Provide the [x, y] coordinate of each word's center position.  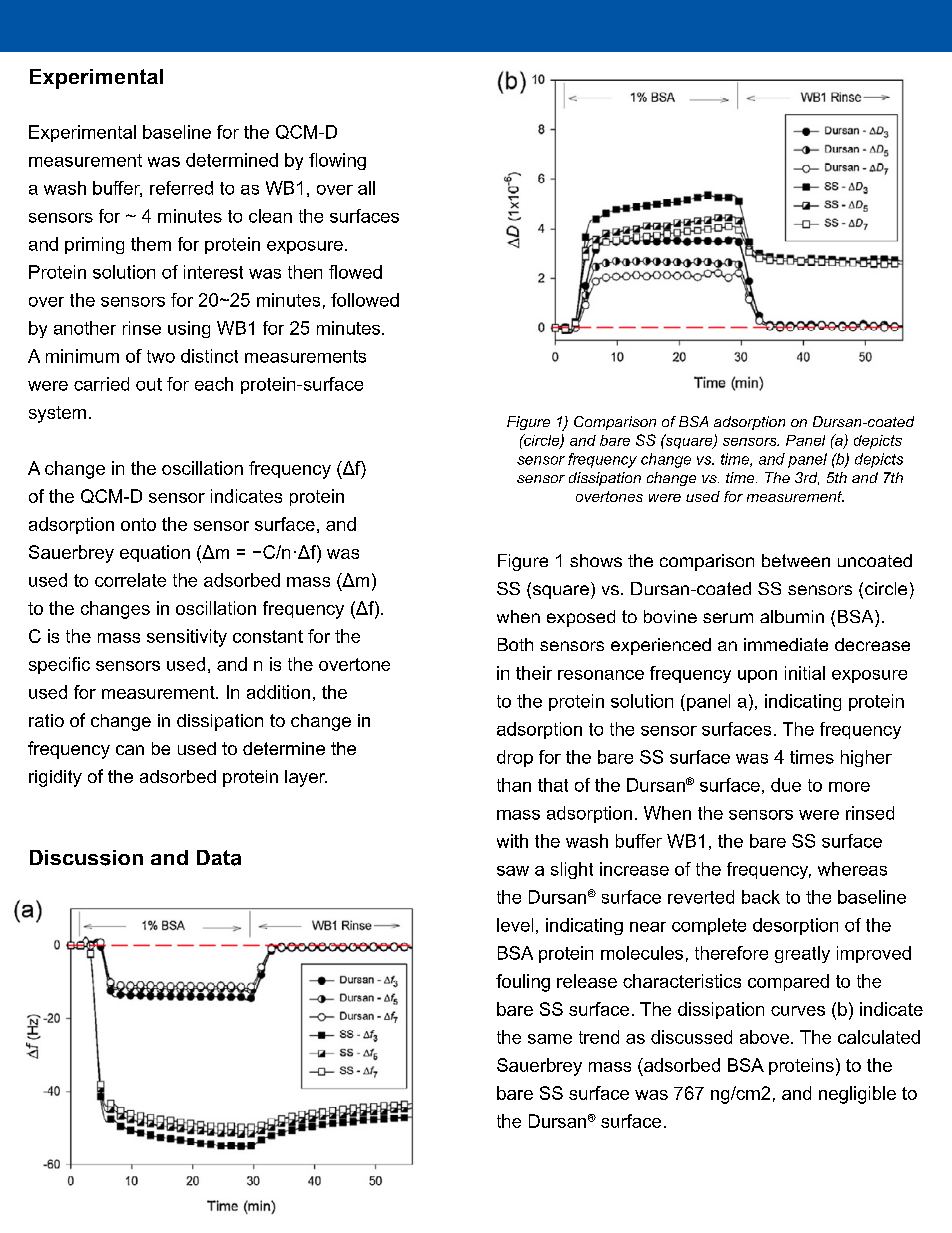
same [550, 1039]
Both [515, 644]
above [764, 1037]
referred [181, 188]
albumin [792, 616]
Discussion [86, 858]
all [366, 188]
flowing [337, 161]
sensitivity [187, 638]
